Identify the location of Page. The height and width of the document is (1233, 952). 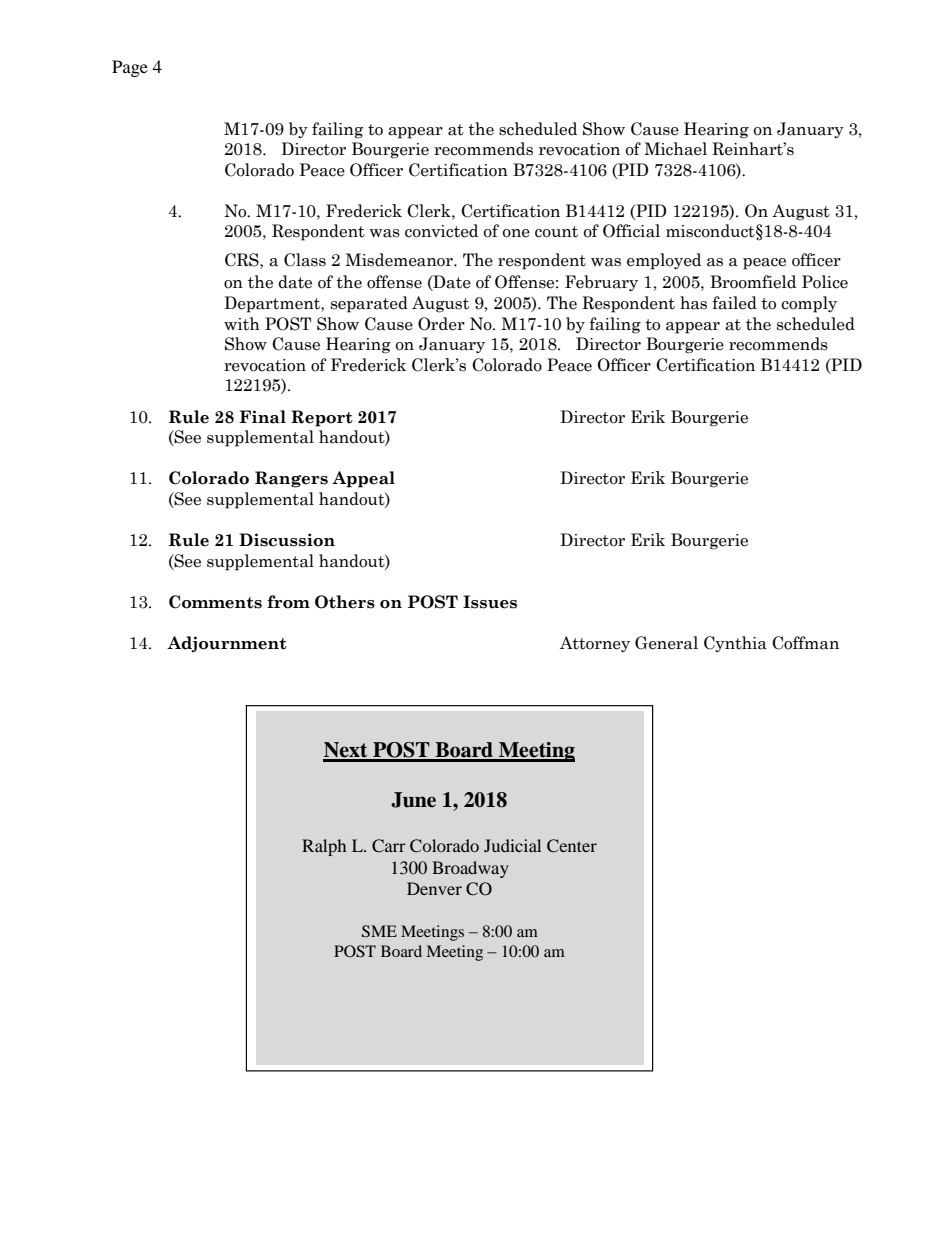
(130, 68).
